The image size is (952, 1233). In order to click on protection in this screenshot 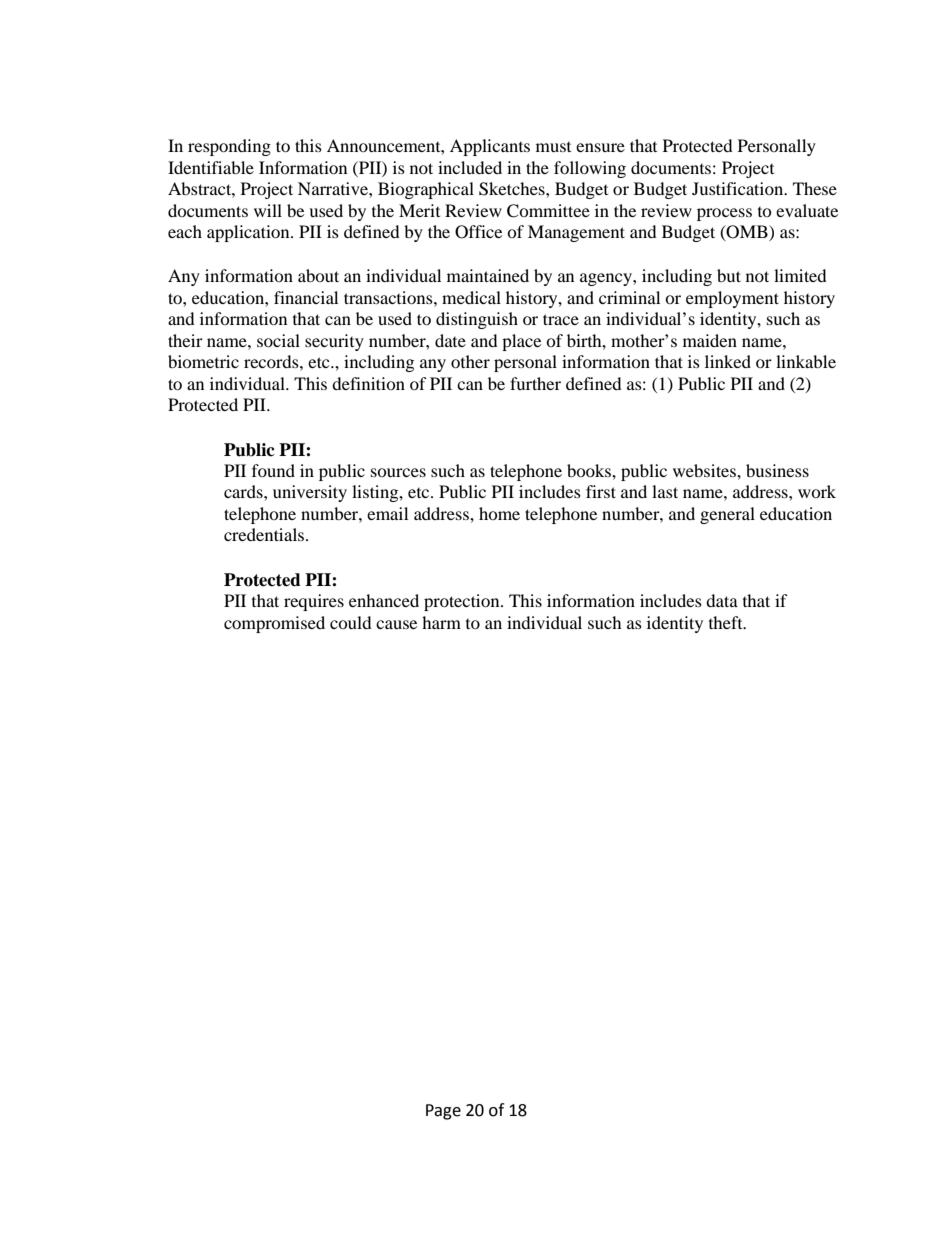, I will do `click(463, 602)`.
